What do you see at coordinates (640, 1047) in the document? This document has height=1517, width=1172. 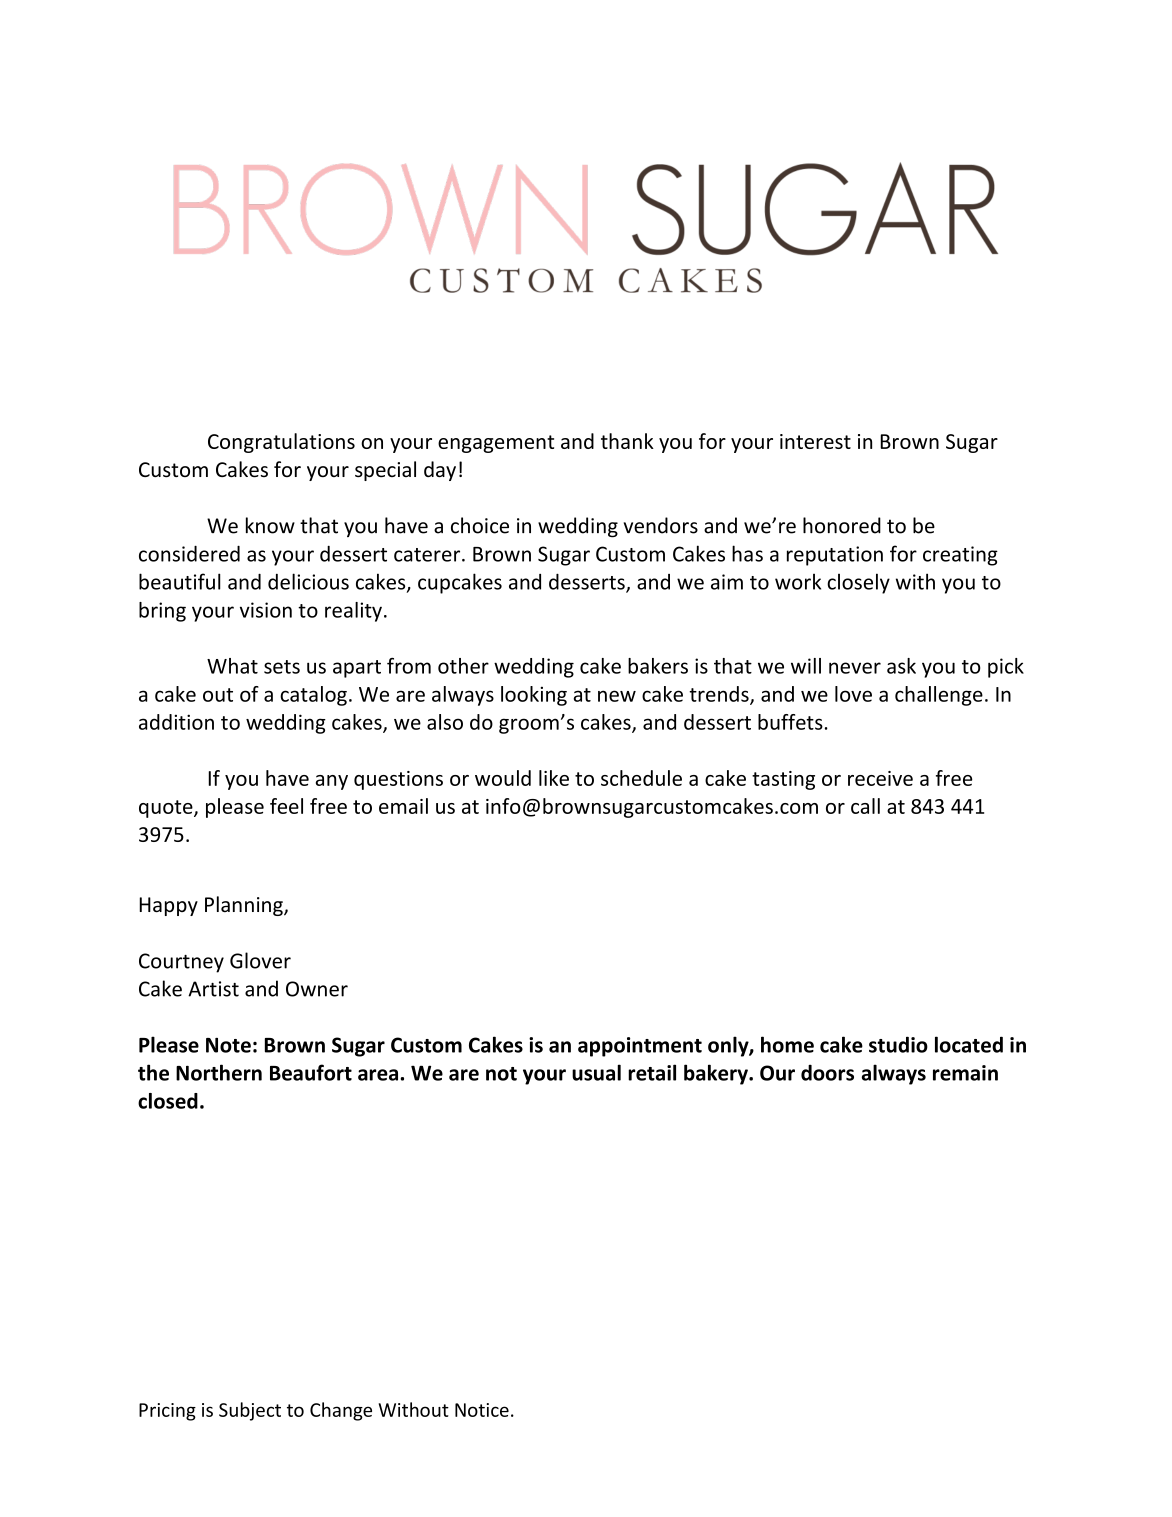 I see `appointment` at bounding box center [640, 1047].
